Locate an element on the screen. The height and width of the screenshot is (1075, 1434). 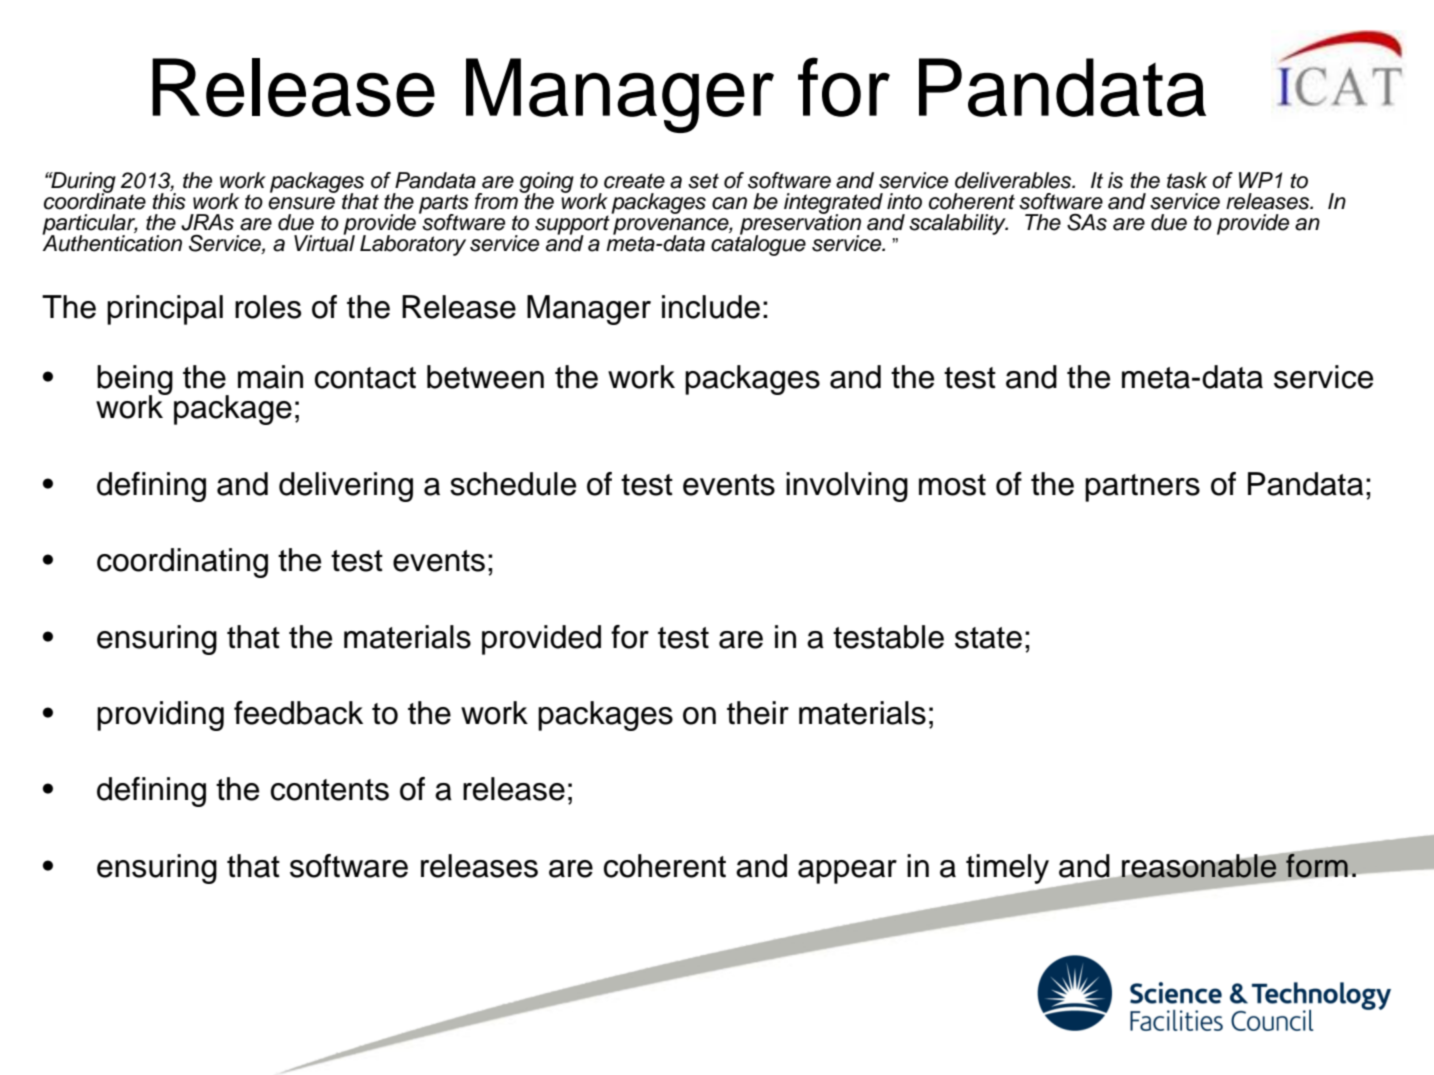
most is located at coordinates (952, 485).
